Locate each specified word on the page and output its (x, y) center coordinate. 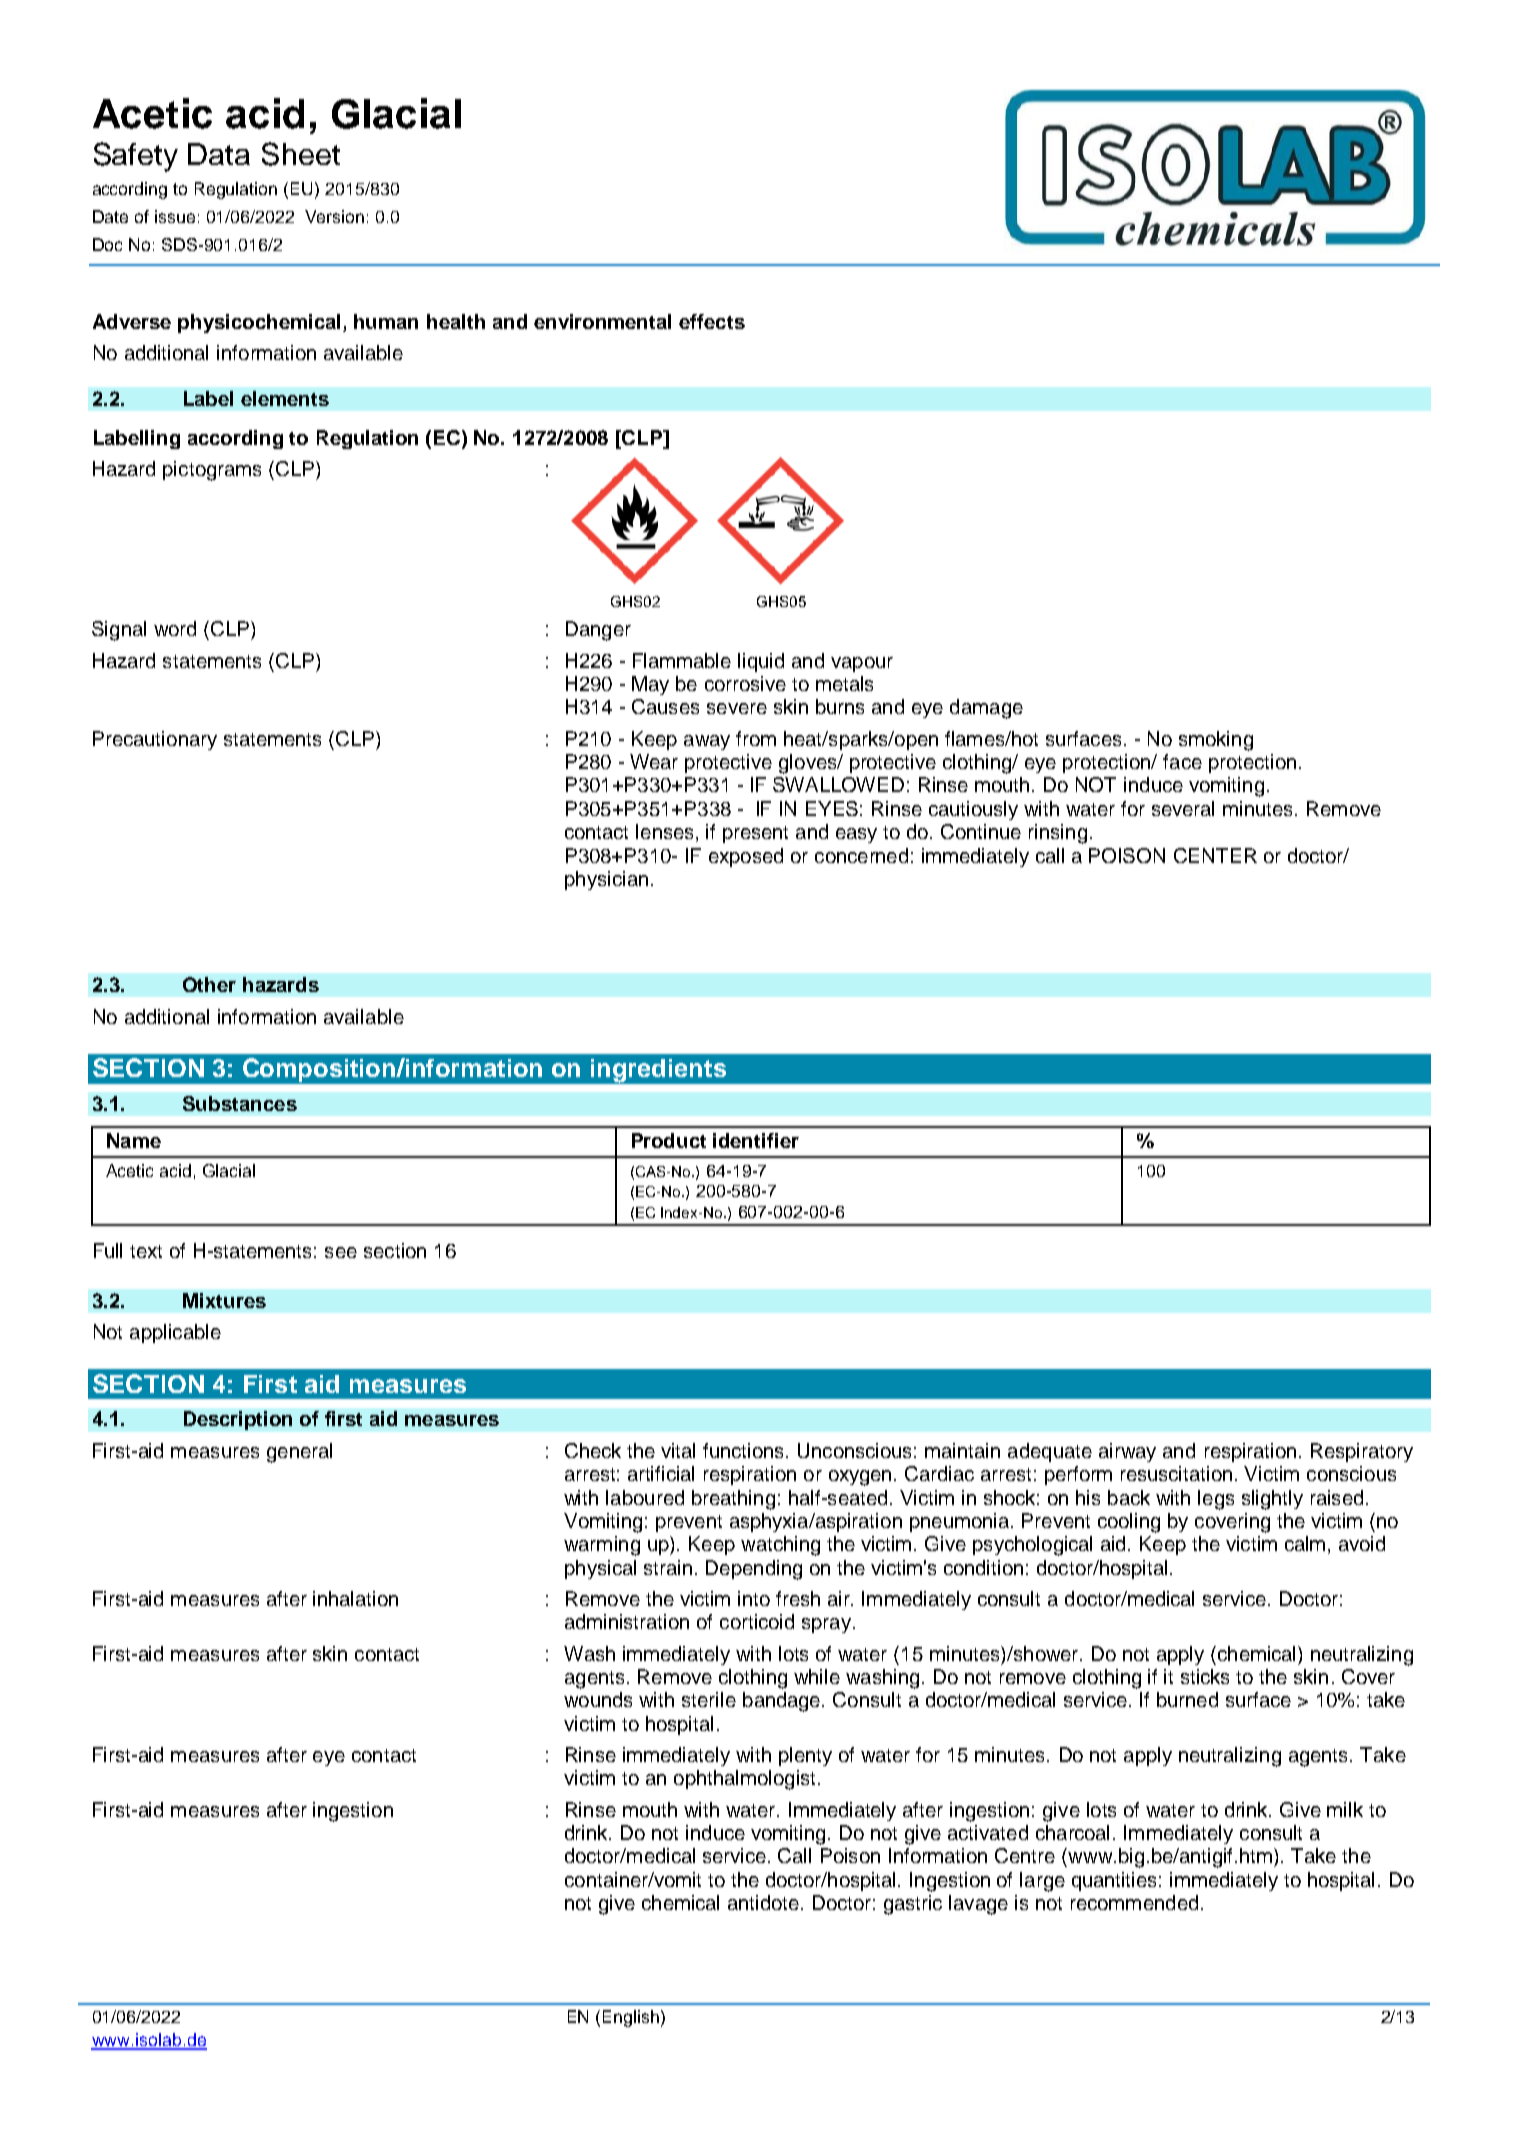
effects (712, 321)
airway (1127, 1452)
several (1183, 808)
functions (745, 1450)
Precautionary (155, 740)
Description (238, 1420)
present (755, 834)
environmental (602, 321)
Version (334, 216)
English (631, 2018)
